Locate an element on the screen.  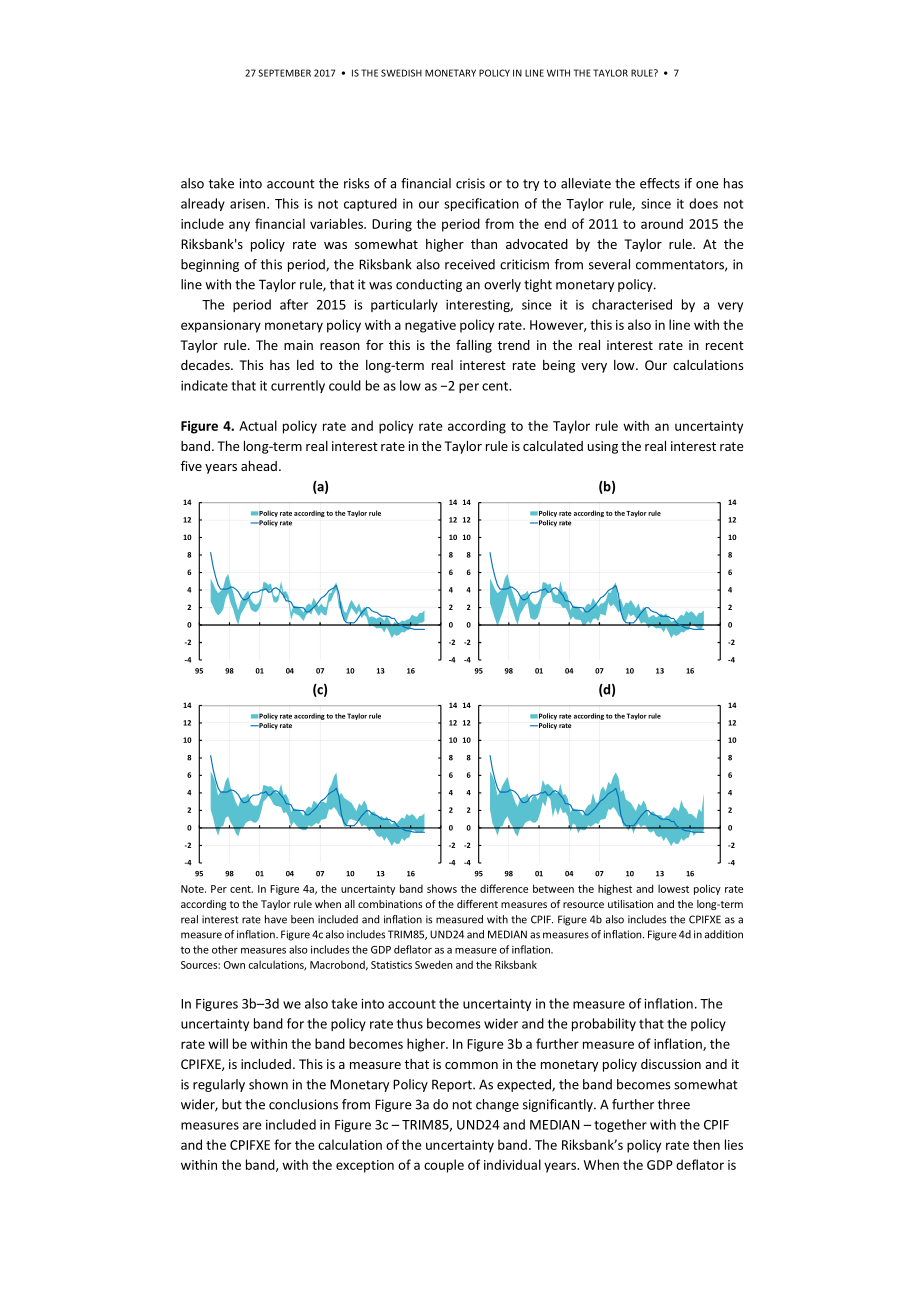
ahead is located at coordinates (259, 466).
